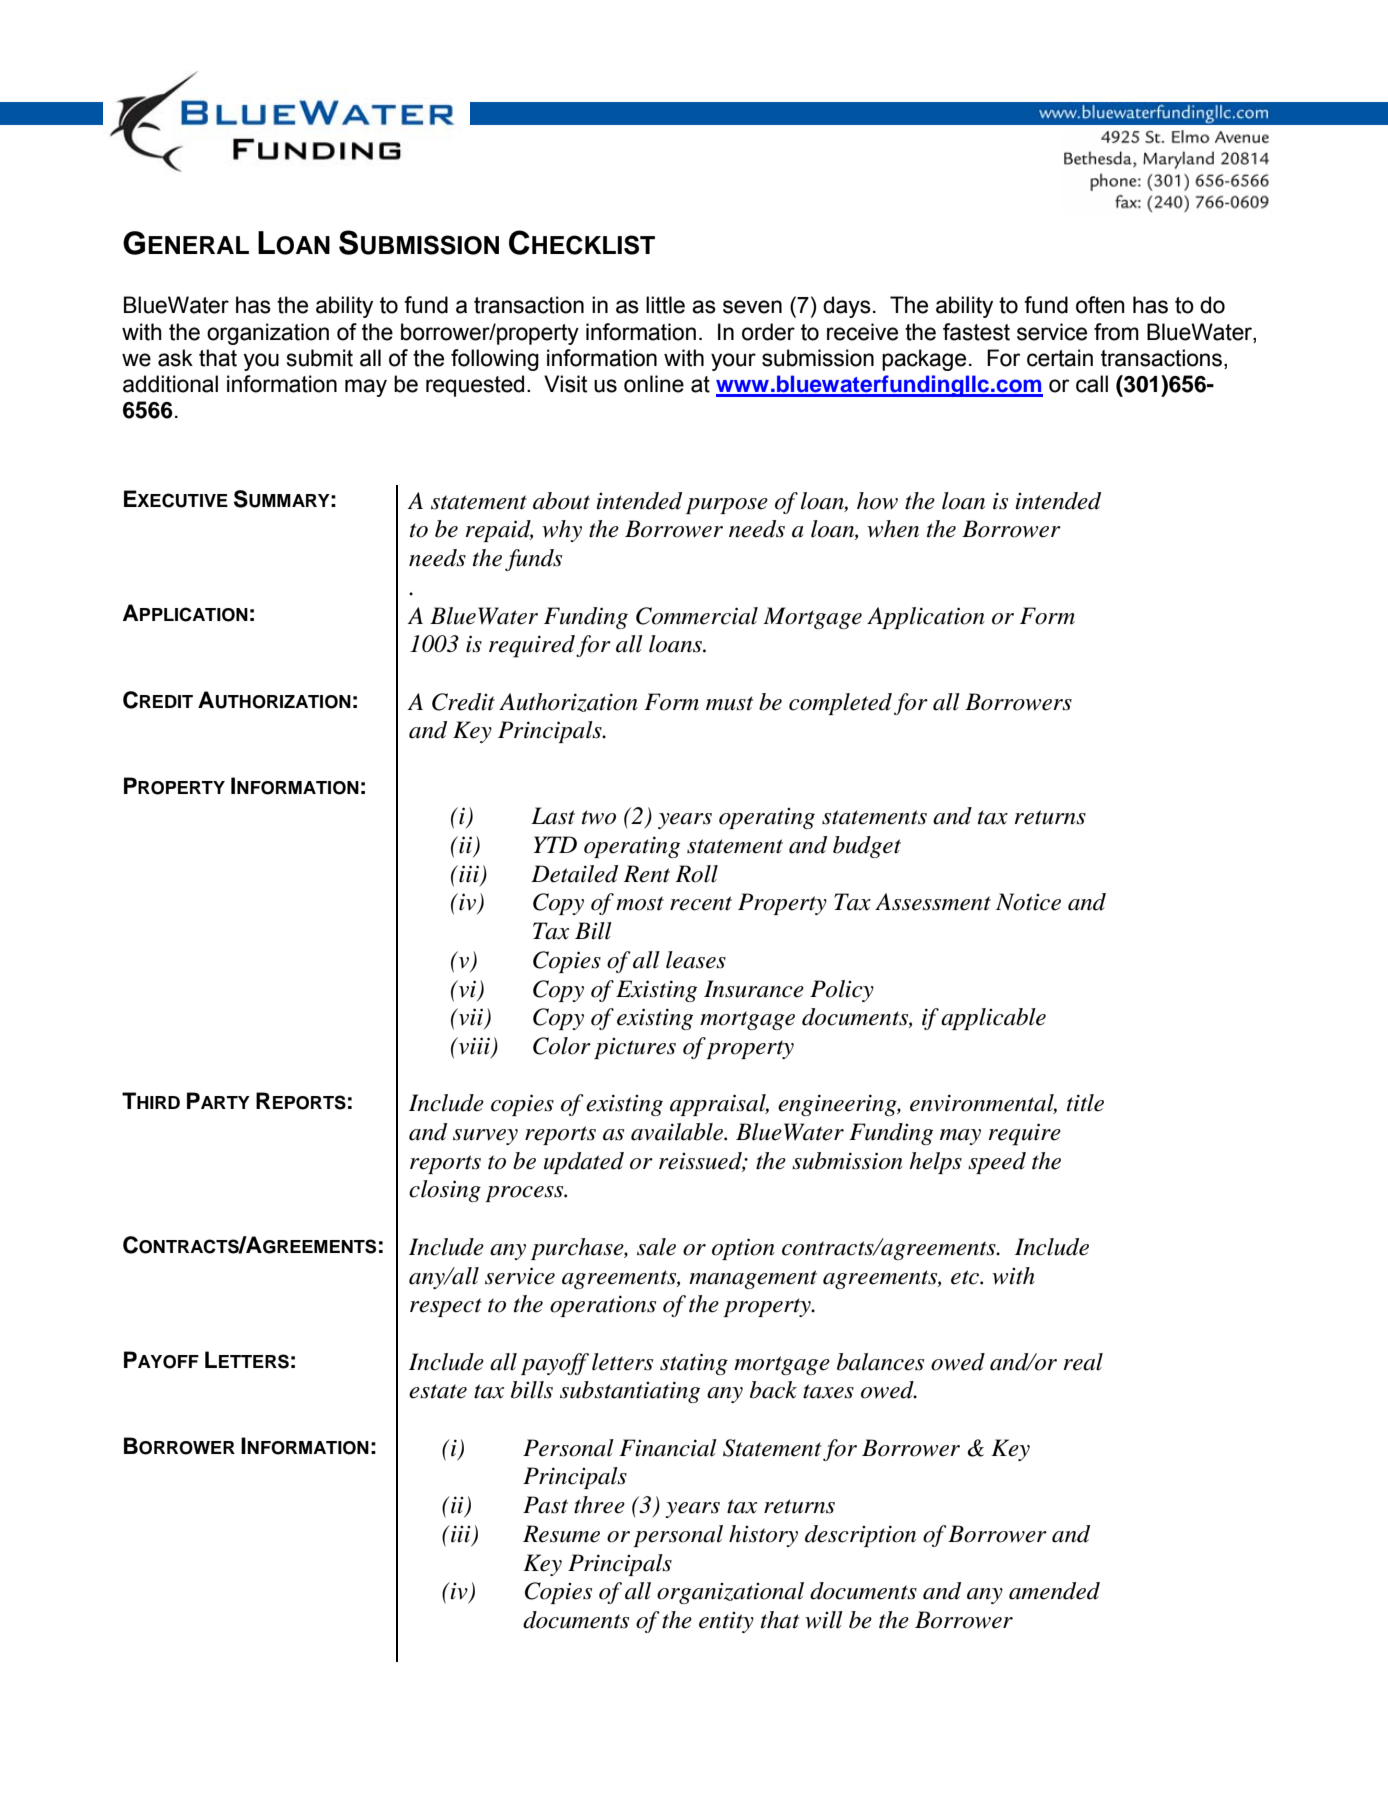 Image resolution: width=1388 pixels, height=1797 pixels. What do you see at coordinates (976, 332) in the screenshot?
I see `fastest` at bounding box center [976, 332].
